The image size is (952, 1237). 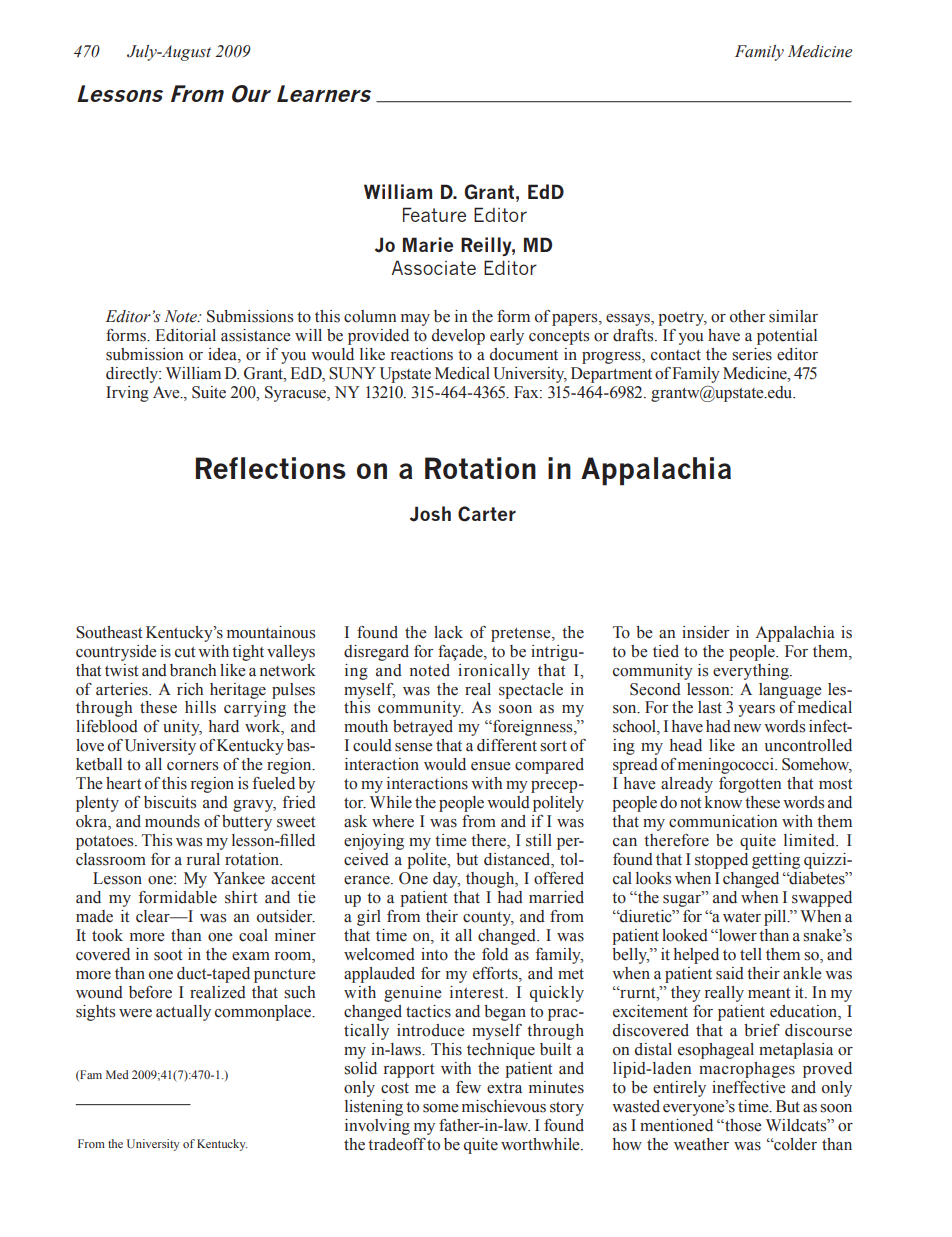 What do you see at coordinates (527, 392) in the page?
I see `Fax` at bounding box center [527, 392].
